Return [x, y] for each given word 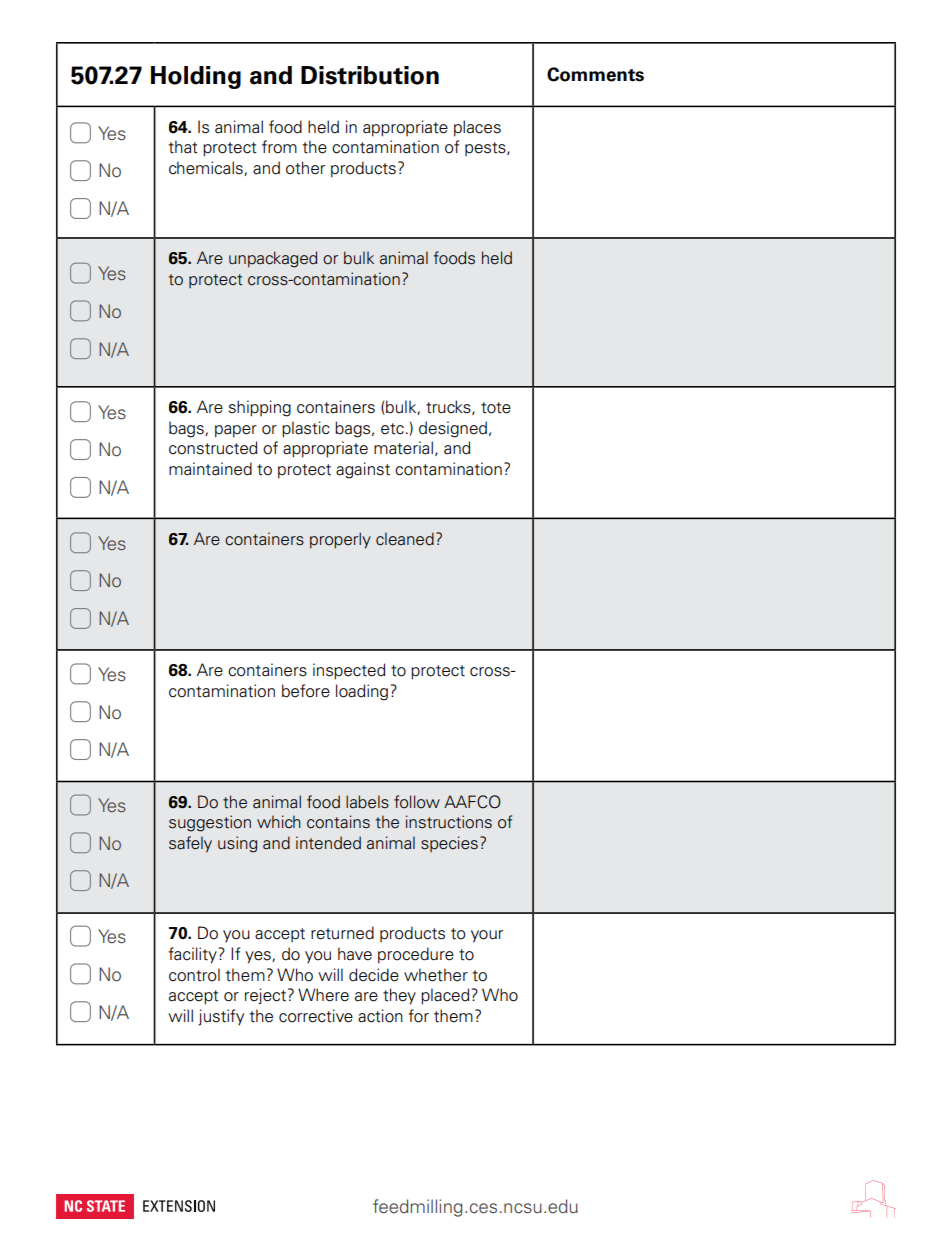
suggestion [210, 823]
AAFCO [472, 802]
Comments [595, 74]
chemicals [207, 168]
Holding [196, 77]
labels [367, 802]
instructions [449, 822]
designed [453, 429]
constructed [213, 448]
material [403, 448]
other [305, 168]
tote [496, 408]
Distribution [370, 75]
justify [221, 1017]
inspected [349, 671]
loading [362, 692]
